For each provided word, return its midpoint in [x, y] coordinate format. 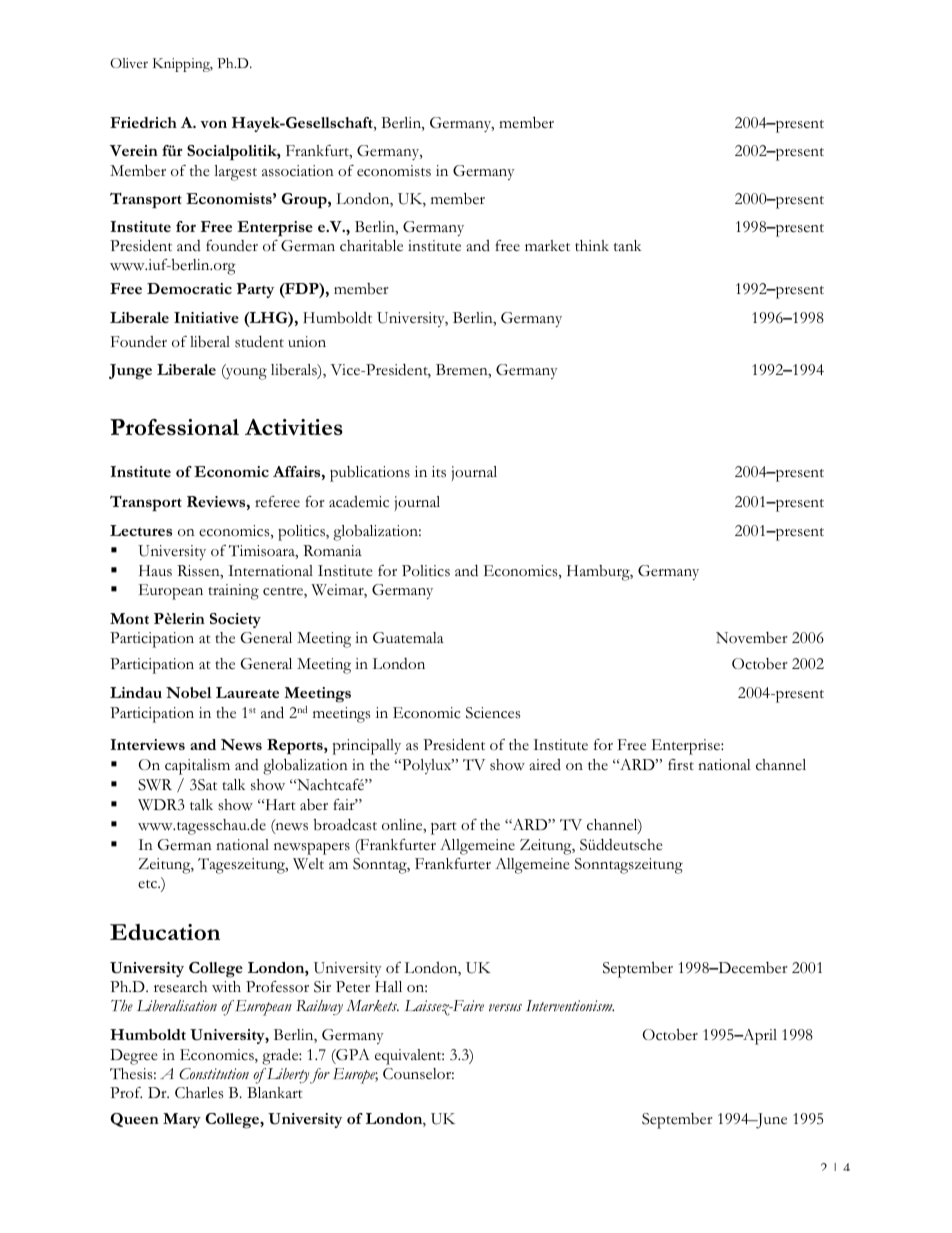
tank [627, 245]
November [752, 638]
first [681, 765]
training [233, 592]
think [592, 245]
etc [148, 884]
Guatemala [408, 638]
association [298, 171]
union [307, 341]
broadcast [345, 825]
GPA [352, 1056]
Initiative [206, 317]
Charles [199, 1093]
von [213, 124]
